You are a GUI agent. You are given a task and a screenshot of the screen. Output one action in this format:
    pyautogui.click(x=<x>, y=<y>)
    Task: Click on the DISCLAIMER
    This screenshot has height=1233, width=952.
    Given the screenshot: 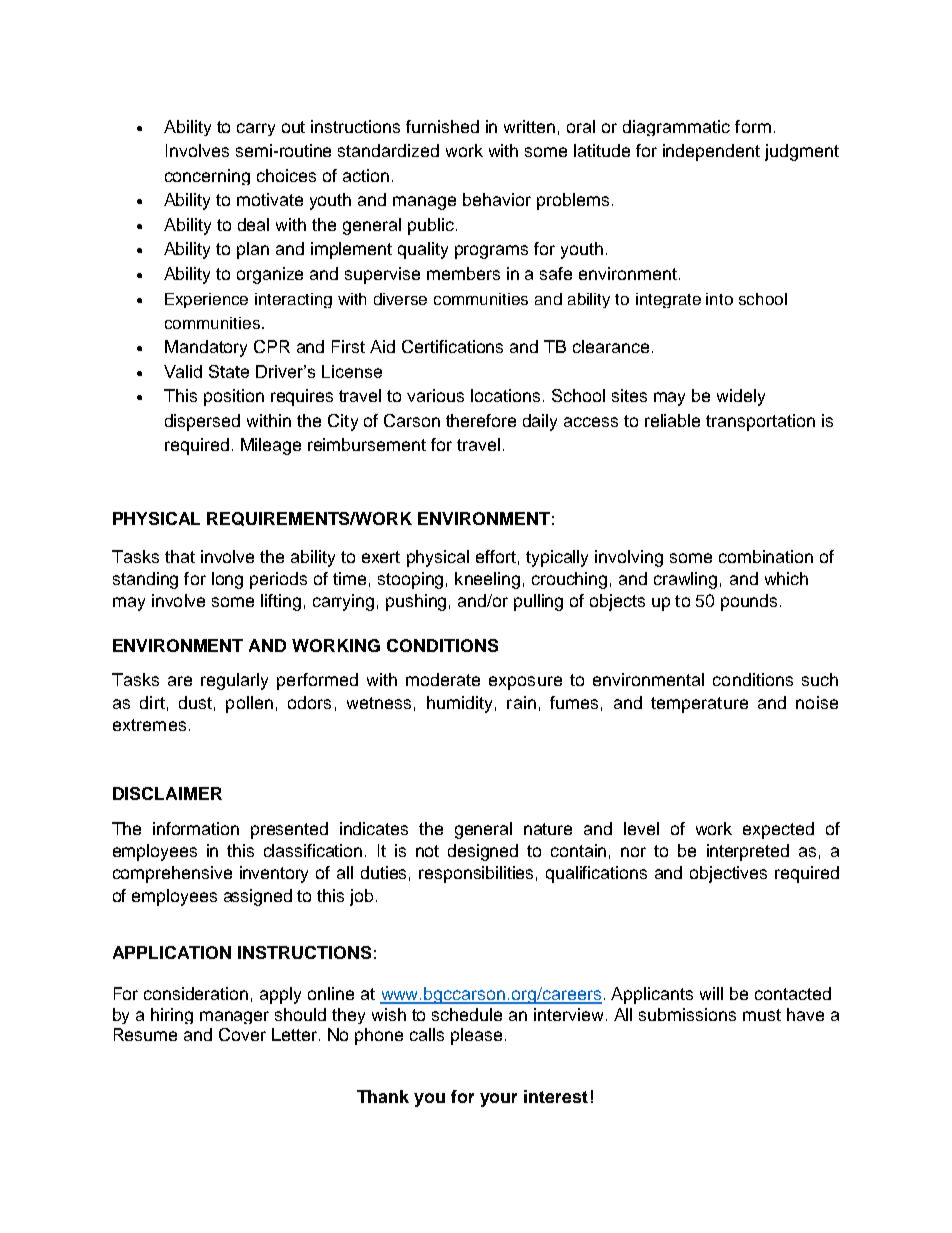 What is the action you would take?
    pyautogui.click(x=167, y=793)
